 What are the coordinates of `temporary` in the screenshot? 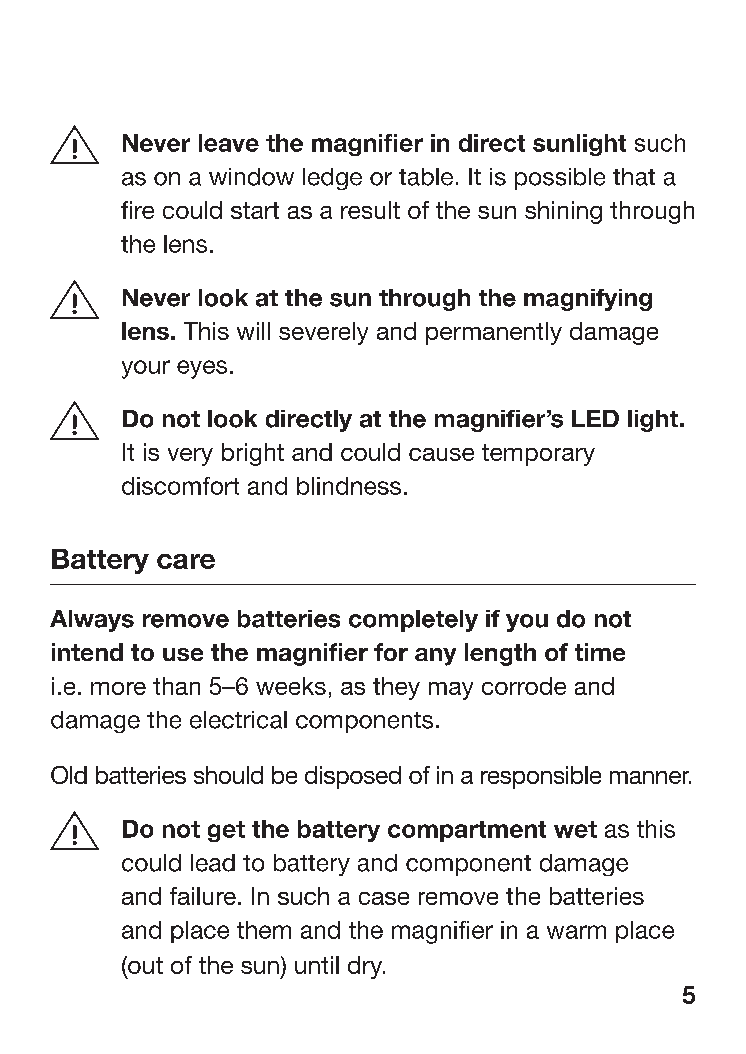 It's located at (538, 455).
